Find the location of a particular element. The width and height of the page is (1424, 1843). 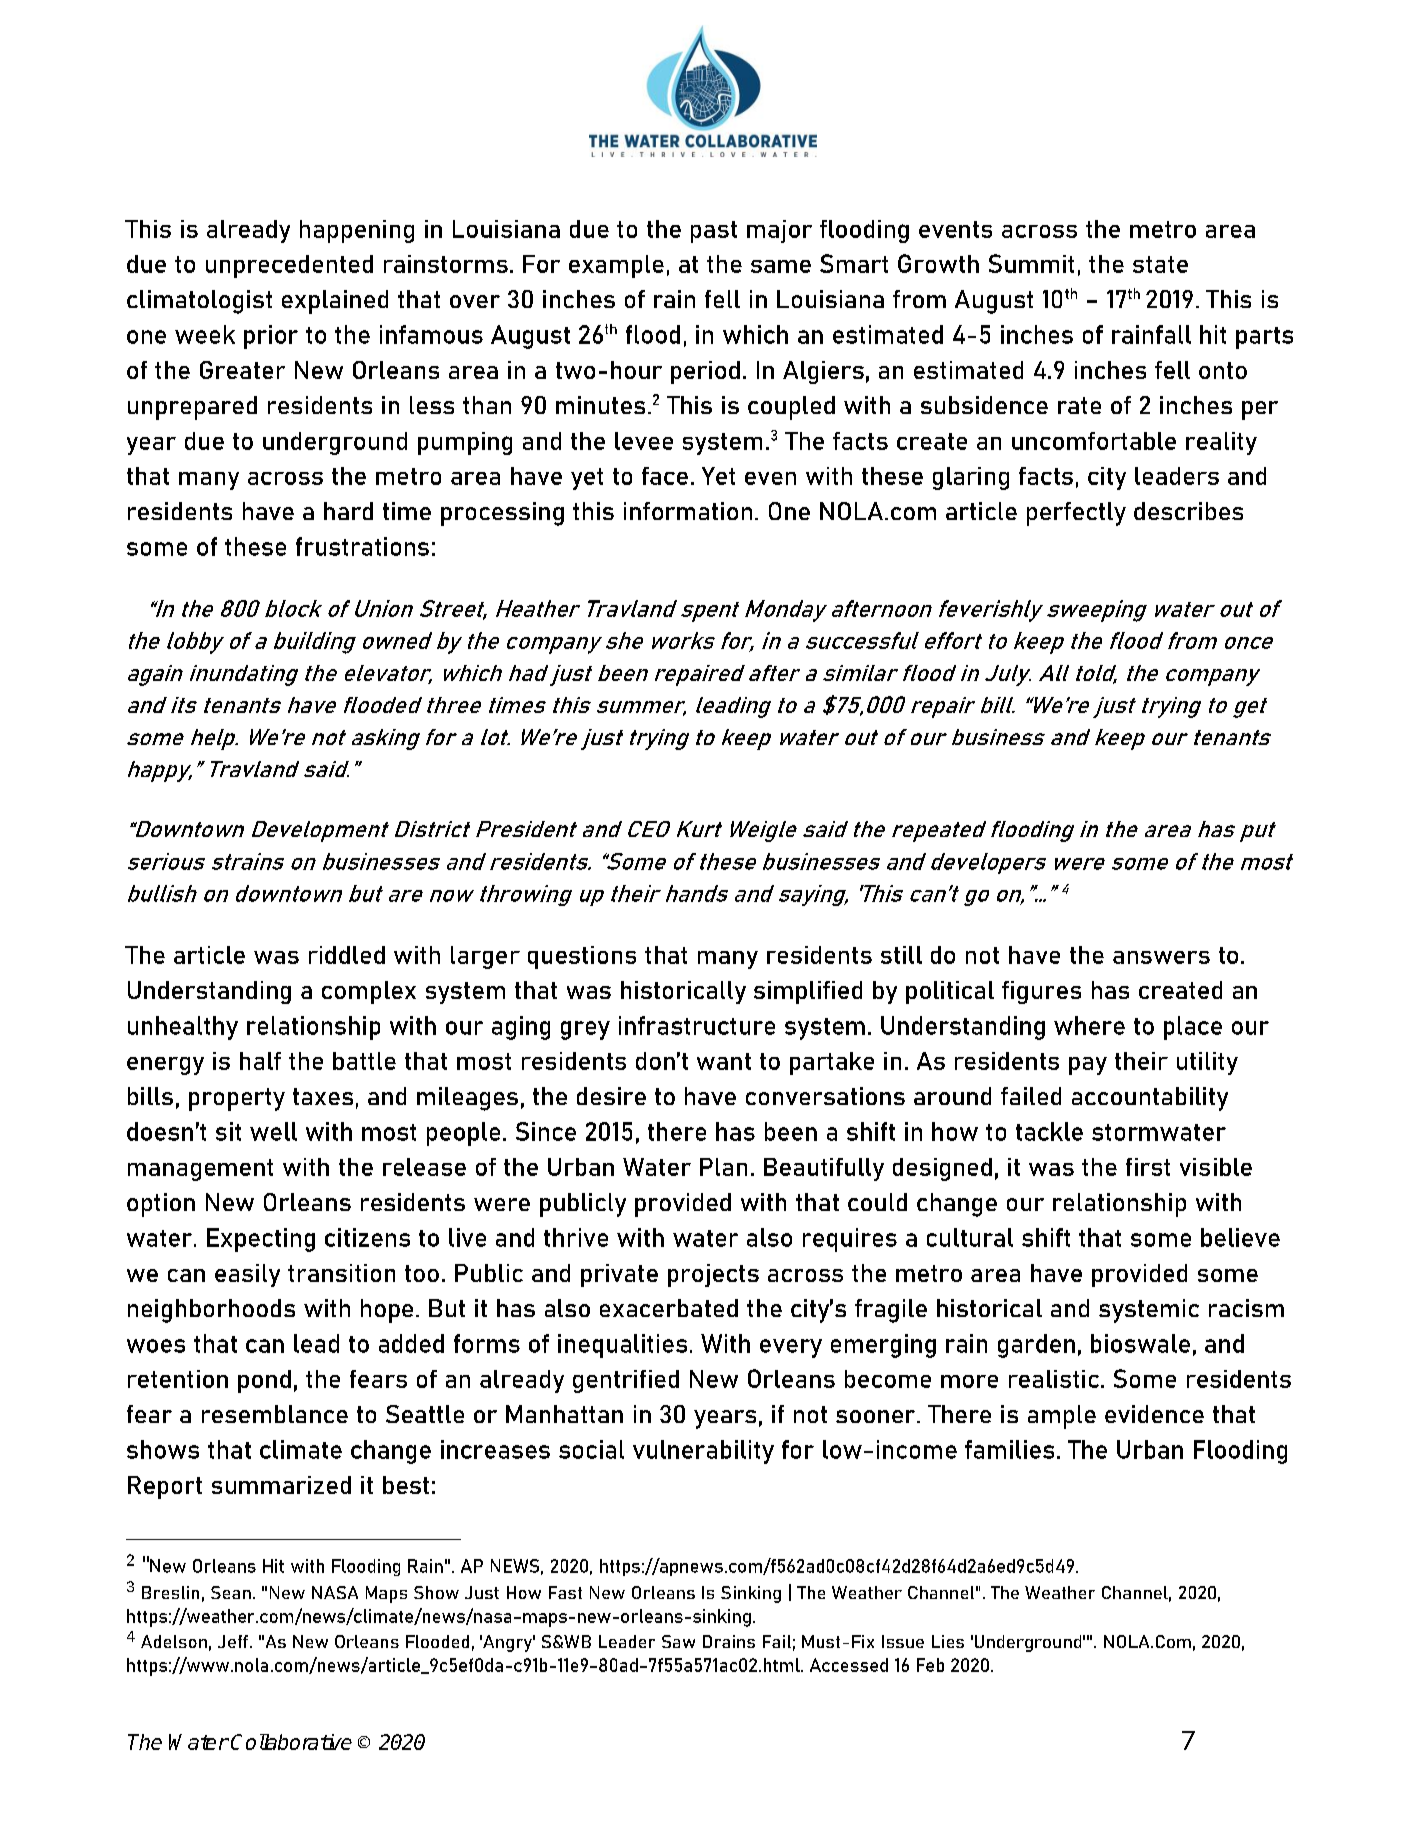

questions is located at coordinates (582, 957).
